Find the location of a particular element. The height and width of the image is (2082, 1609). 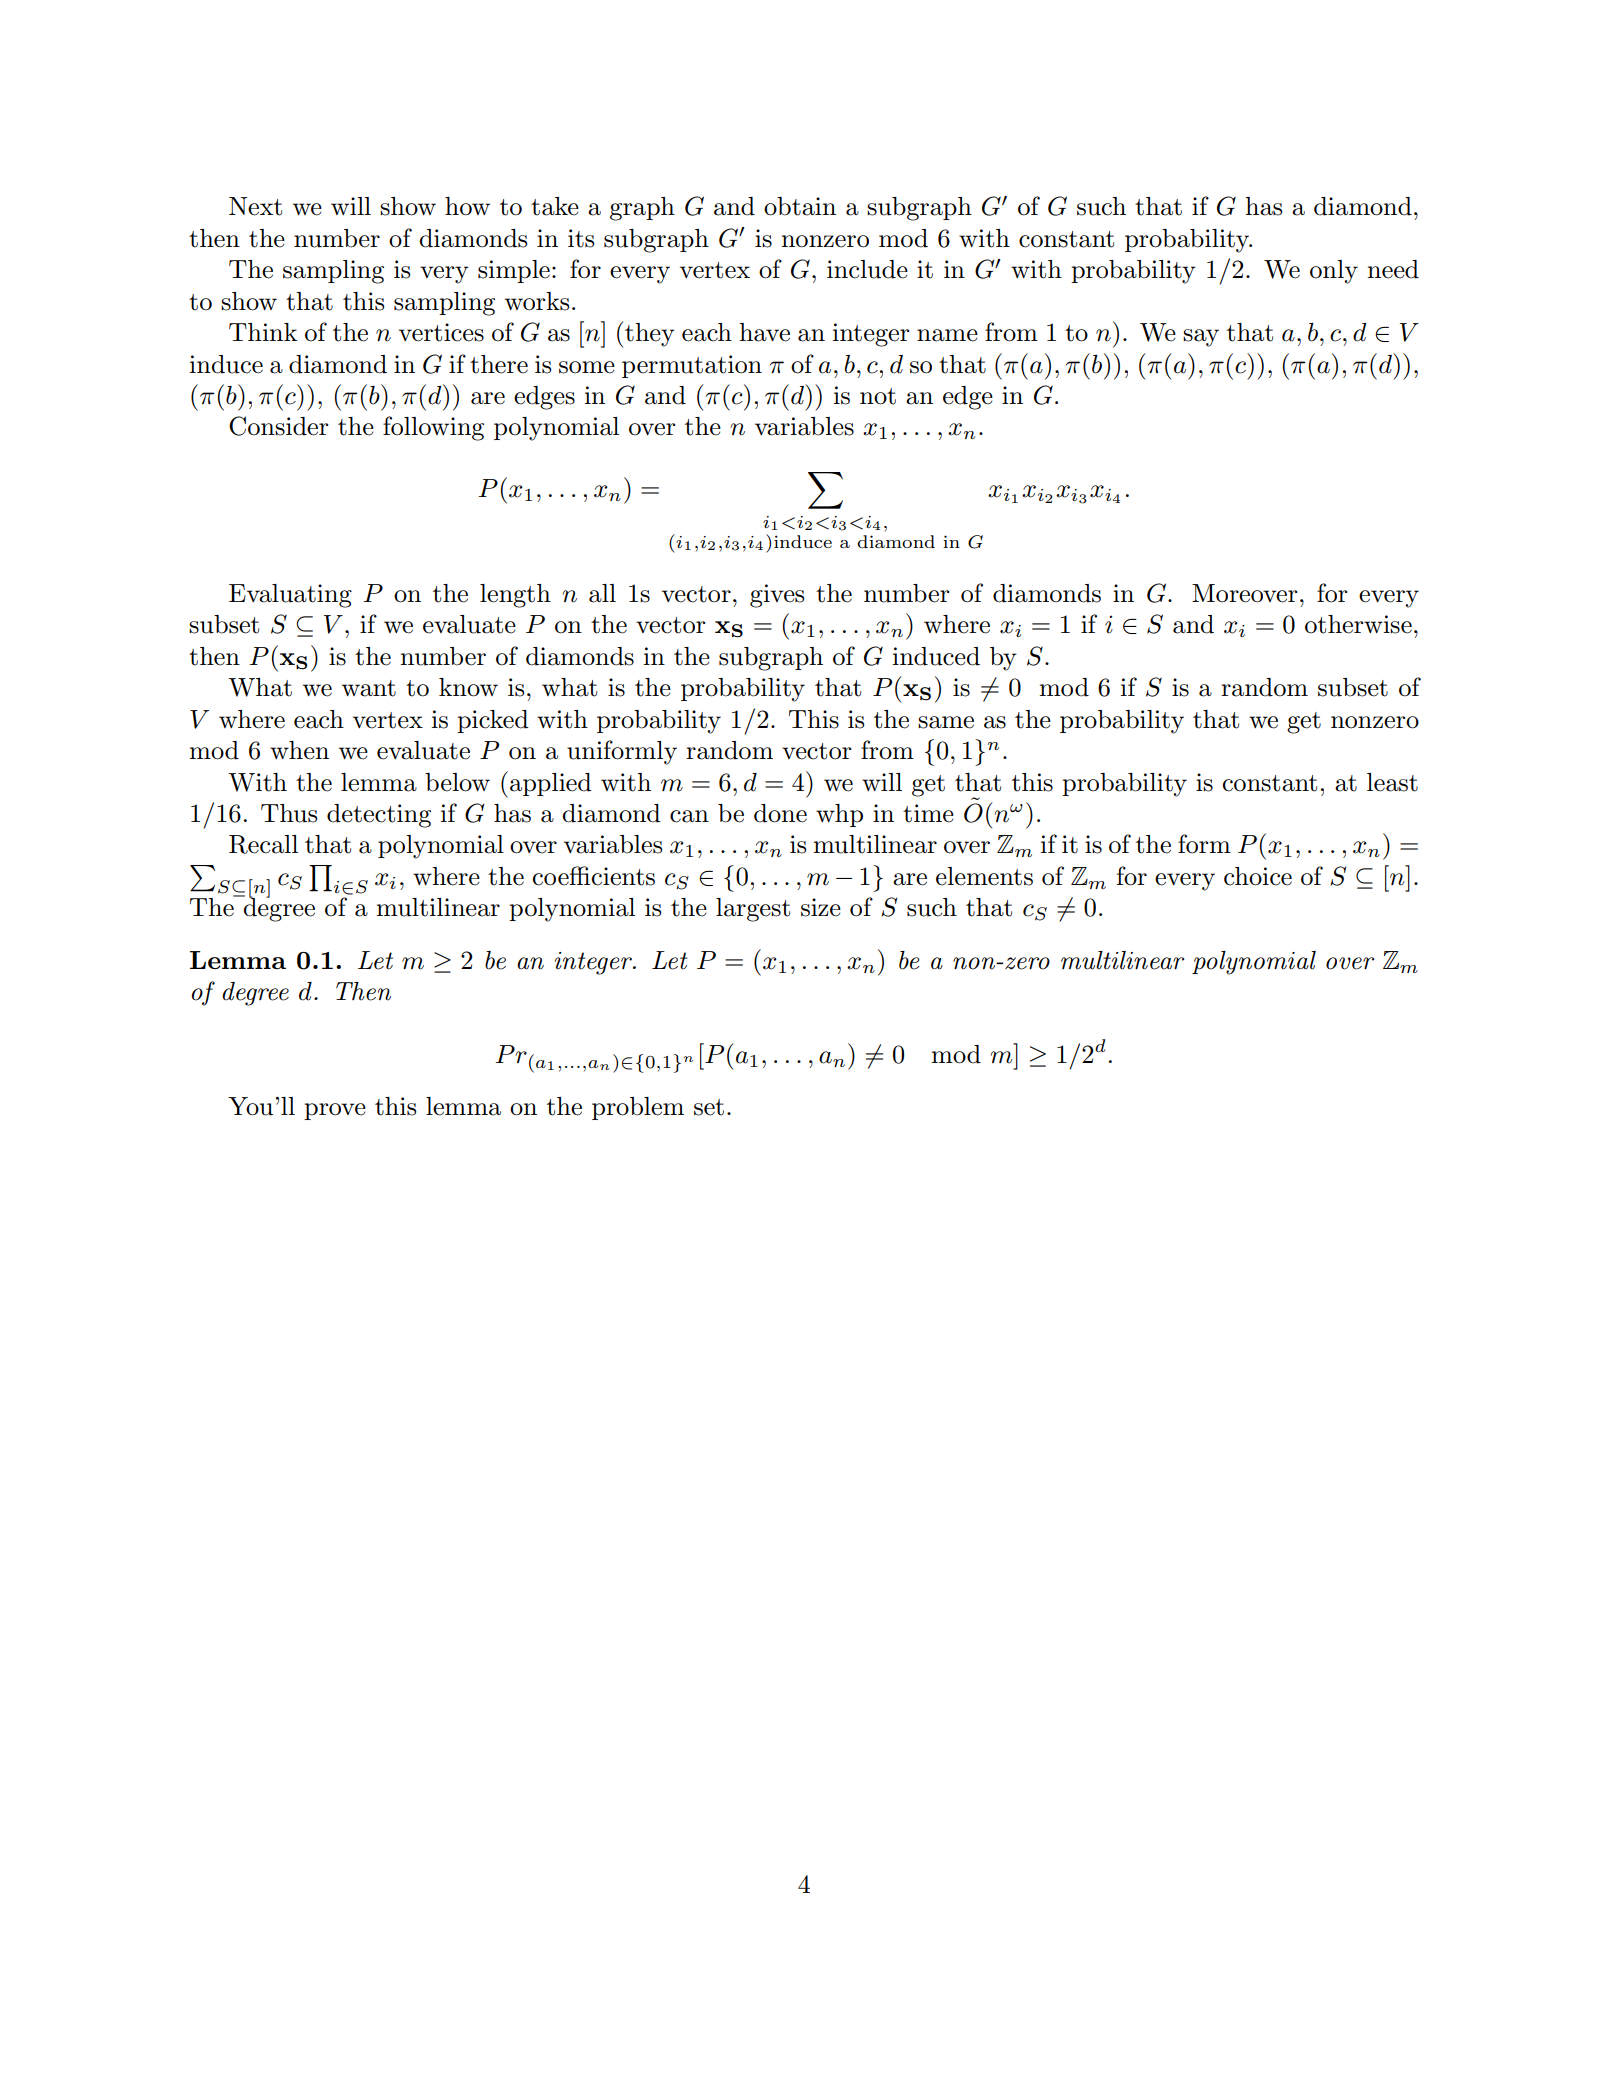

Evaluating is located at coordinates (290, 596).
